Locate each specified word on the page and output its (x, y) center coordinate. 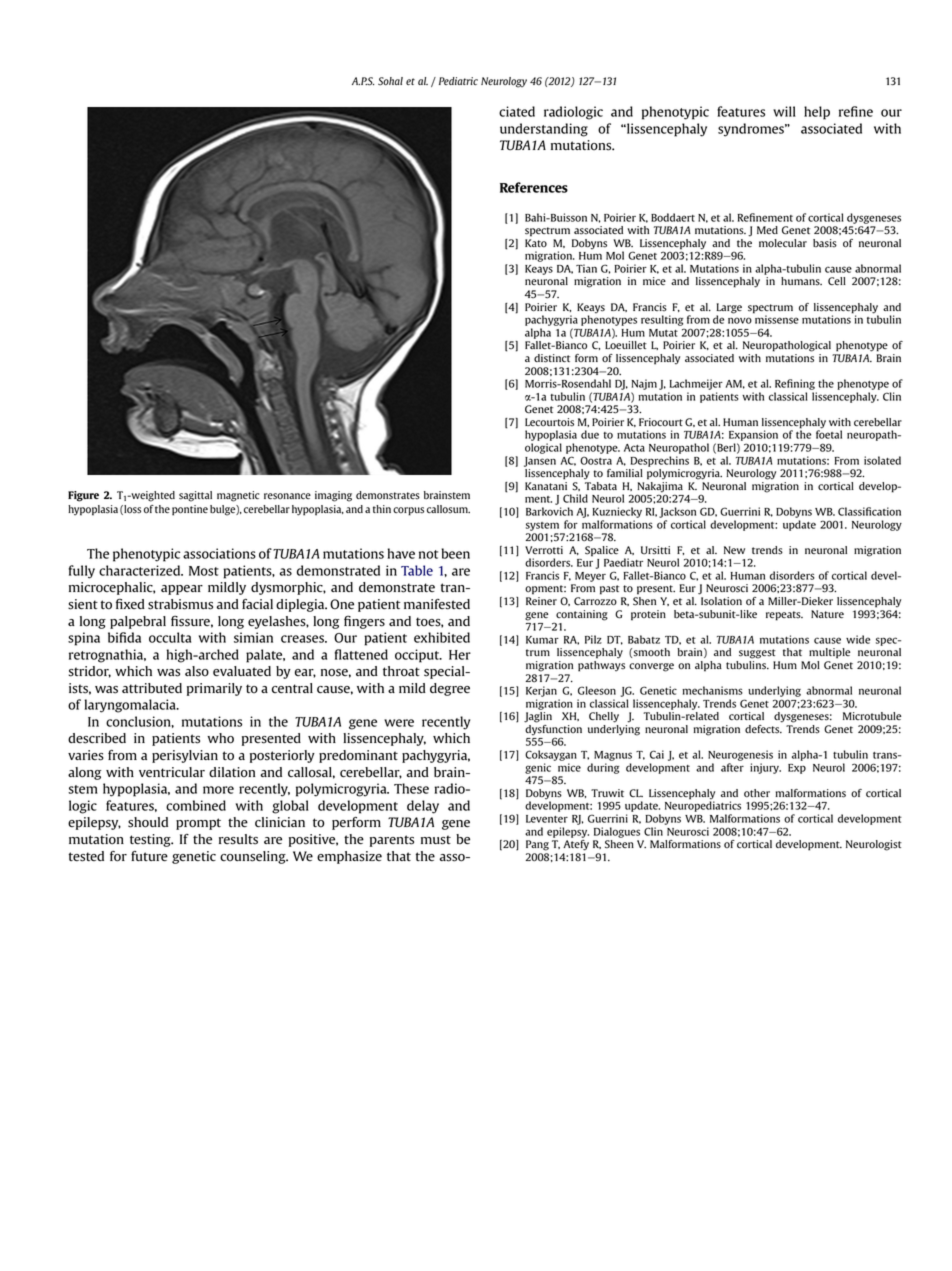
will (784, 111)
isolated (882, 460)
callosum (448, 509)
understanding (544, 130)
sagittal (195, 496)
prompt (198, 824)
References (534, 187)
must (436, 840)
